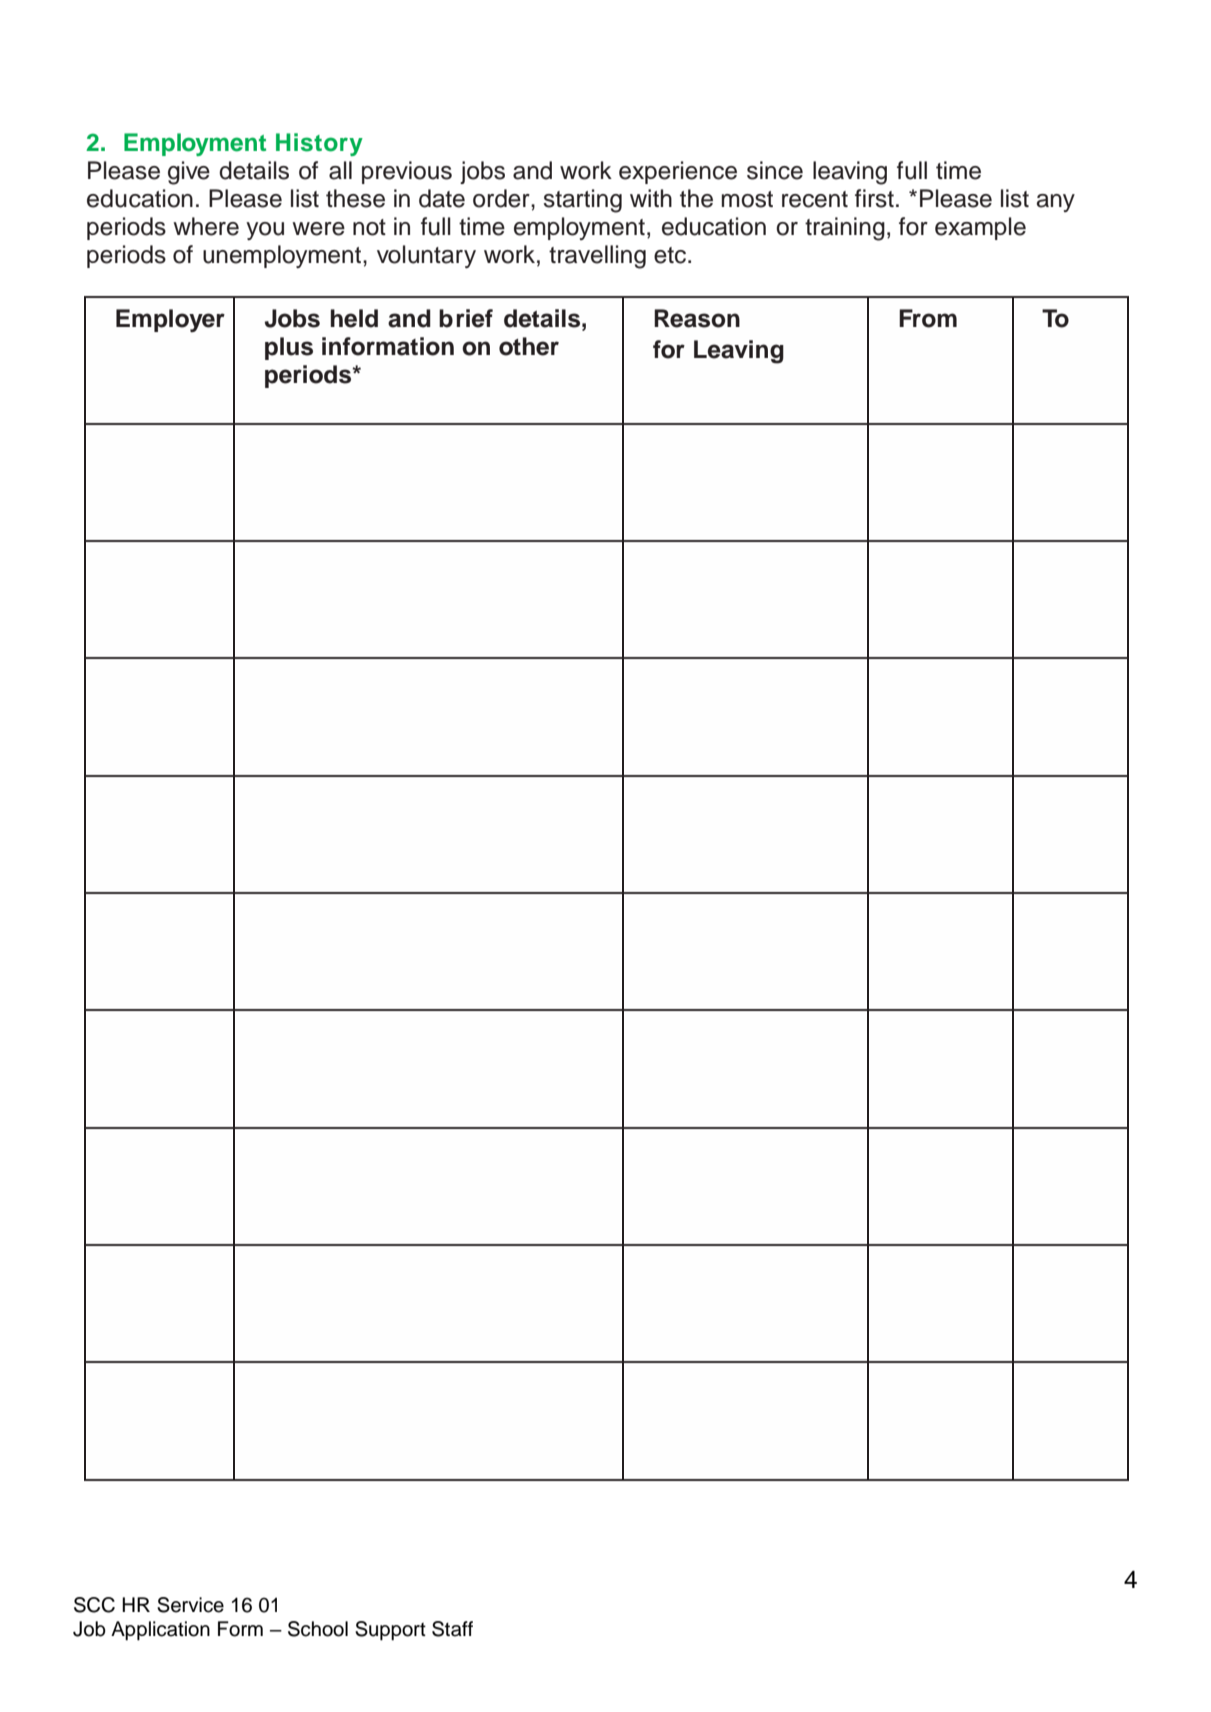 This document has height=1712, width=1211. What do you see at coordinates (189, 173) in the document?
I see `give` at bounding box center [189, 173].
